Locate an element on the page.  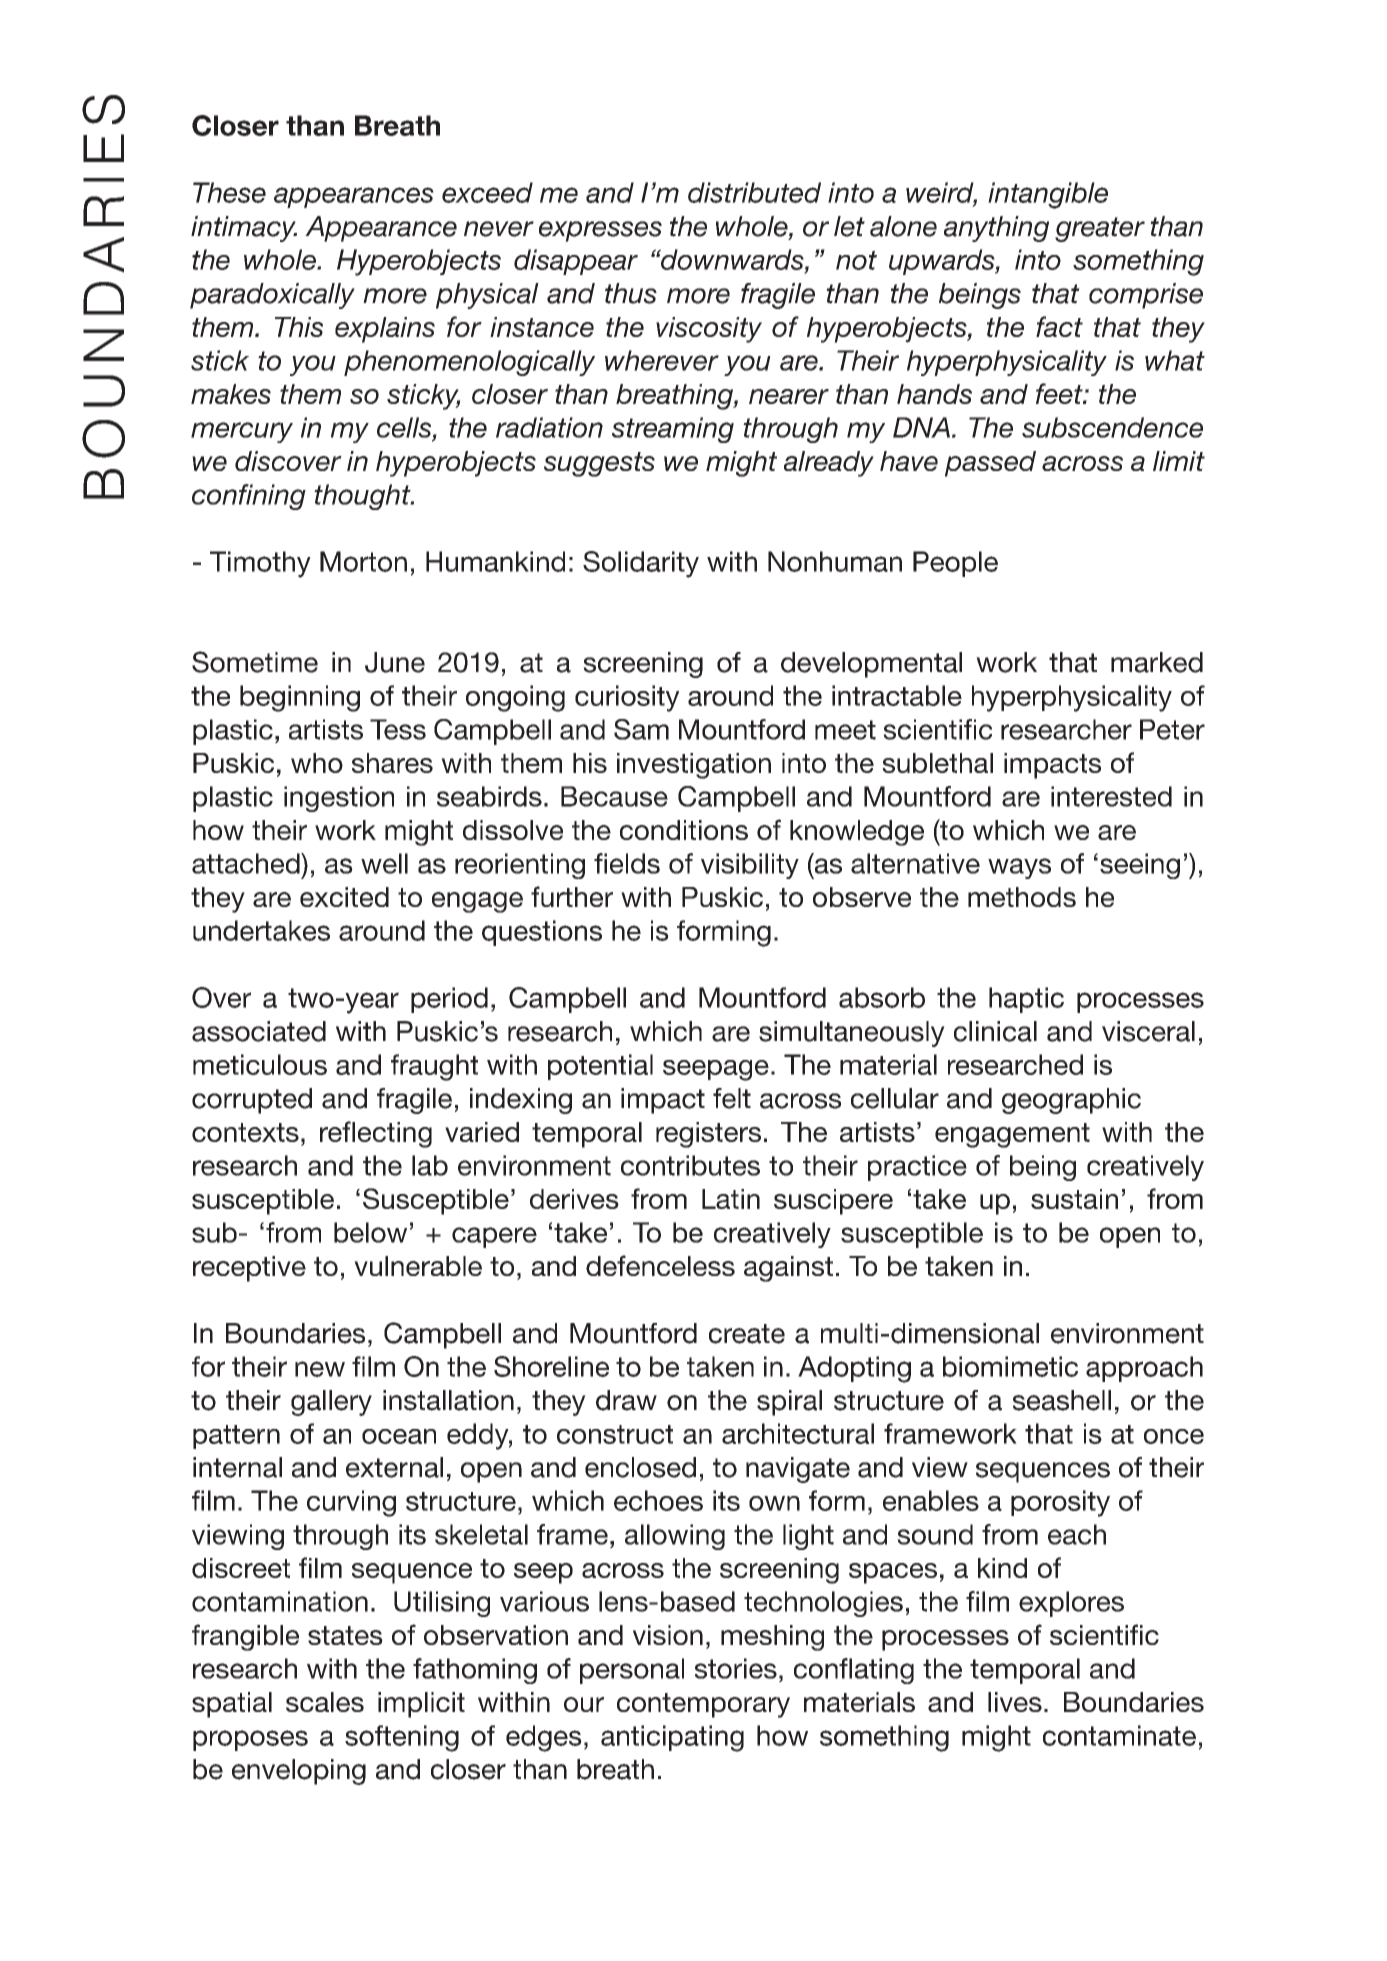
greater is located at coordinates (1100, 229).
